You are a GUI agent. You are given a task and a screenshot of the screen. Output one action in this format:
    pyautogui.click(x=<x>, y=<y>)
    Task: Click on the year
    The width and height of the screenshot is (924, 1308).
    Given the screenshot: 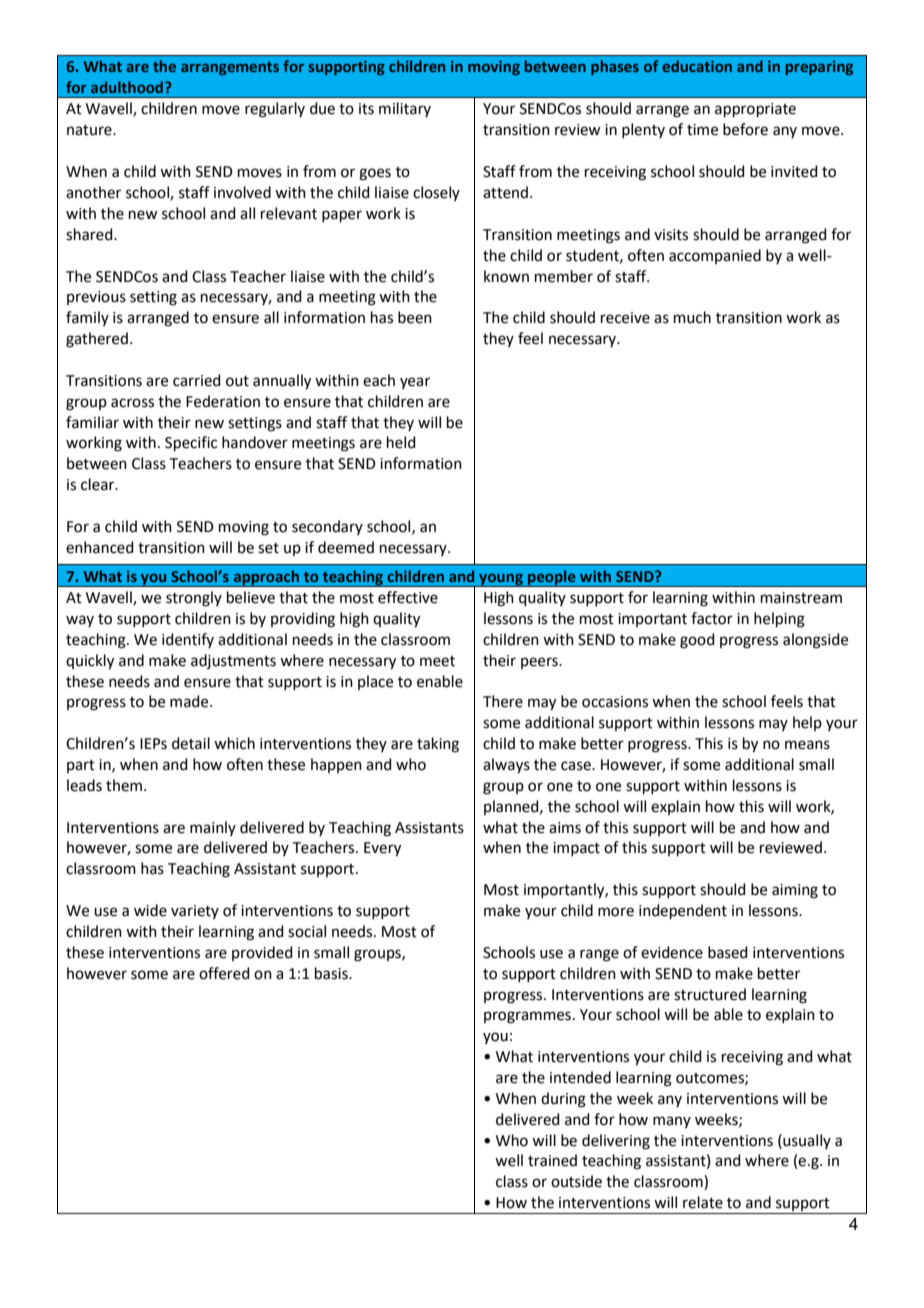 What is the action you would take?
    pyautogui.click(x=415, y=383)
